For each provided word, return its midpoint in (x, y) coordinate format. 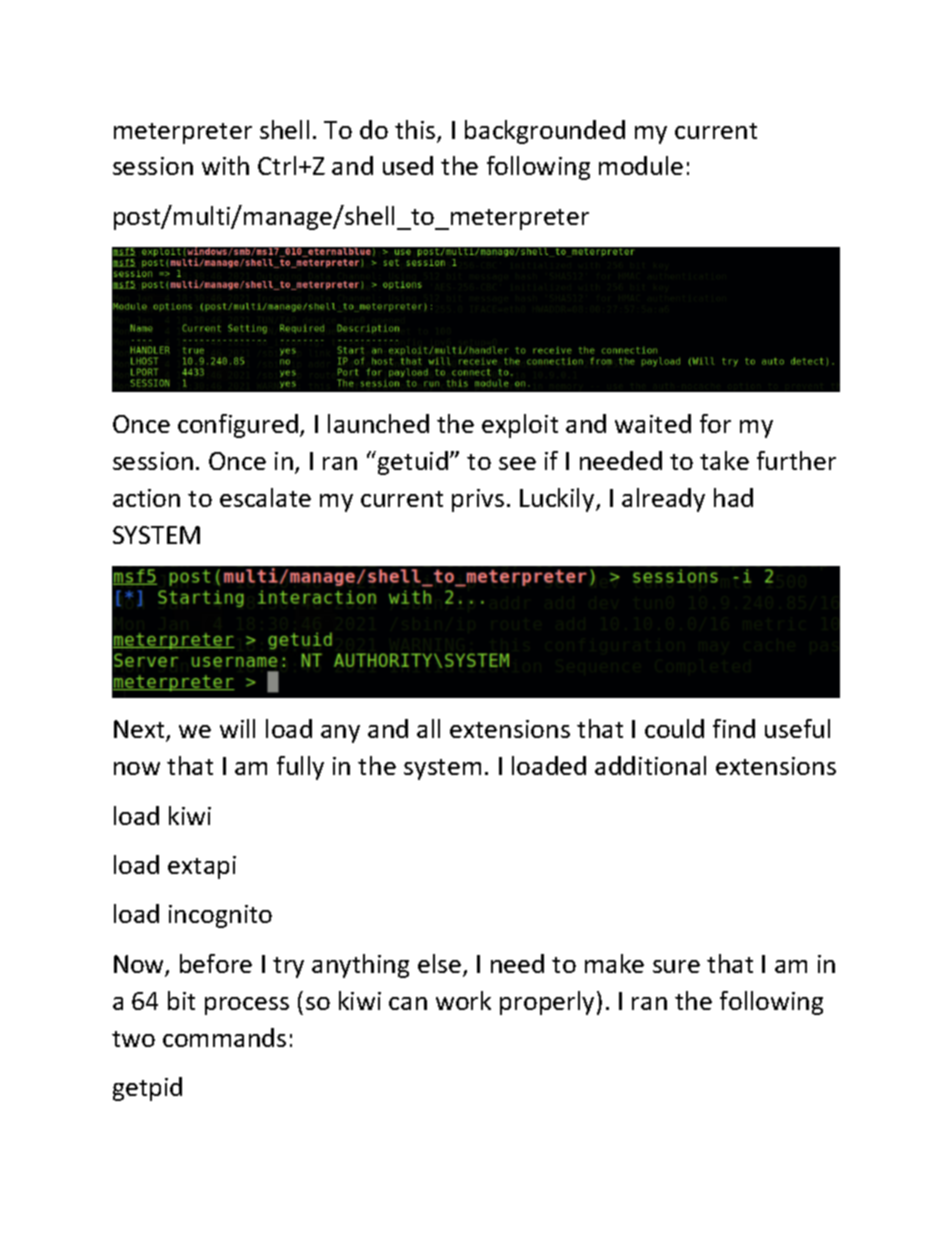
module (641, 165)
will (237, 728)
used (408, 165)
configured (238, 426)
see (517, 463)
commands (224, 1037)
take (724, 460)
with (225, 165)
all (428, 728)
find (734, 728)
